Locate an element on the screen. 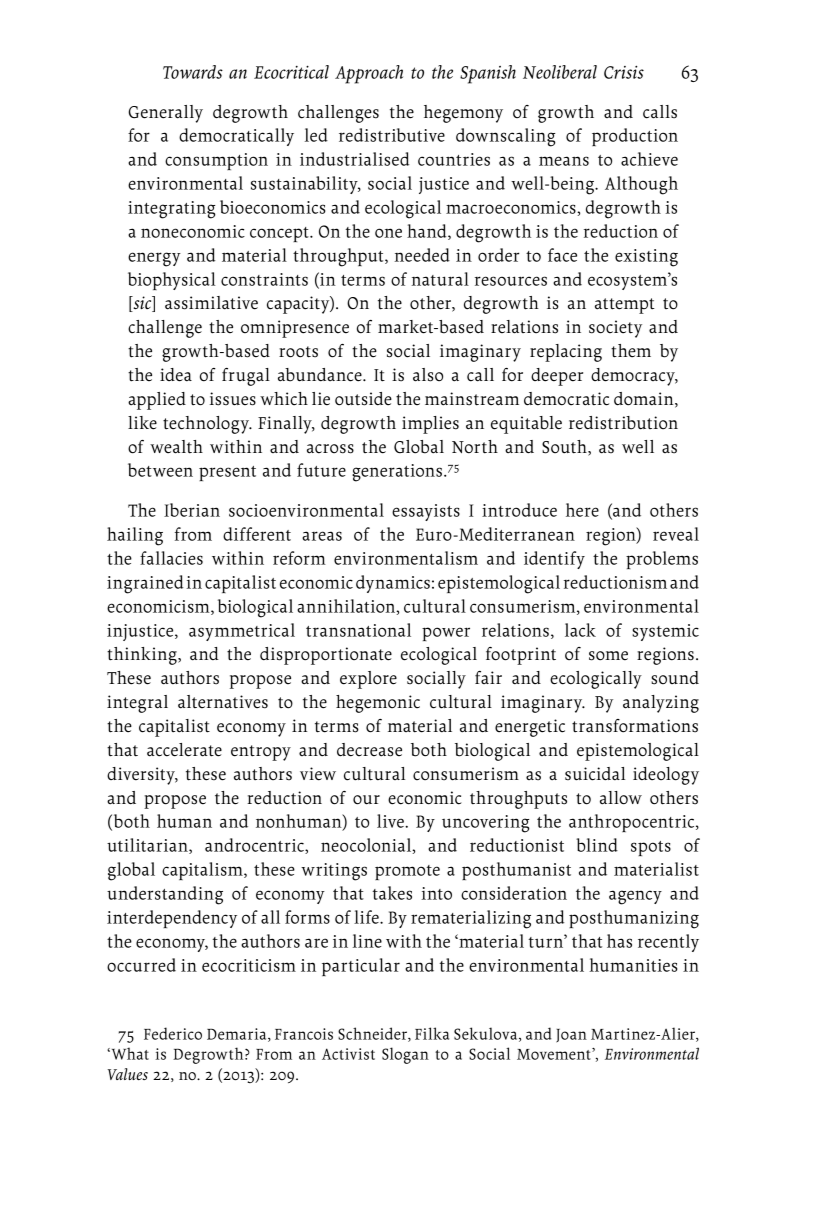 This screenshot has height=1221, width=814. problems is located at coordinates (662, 560).
